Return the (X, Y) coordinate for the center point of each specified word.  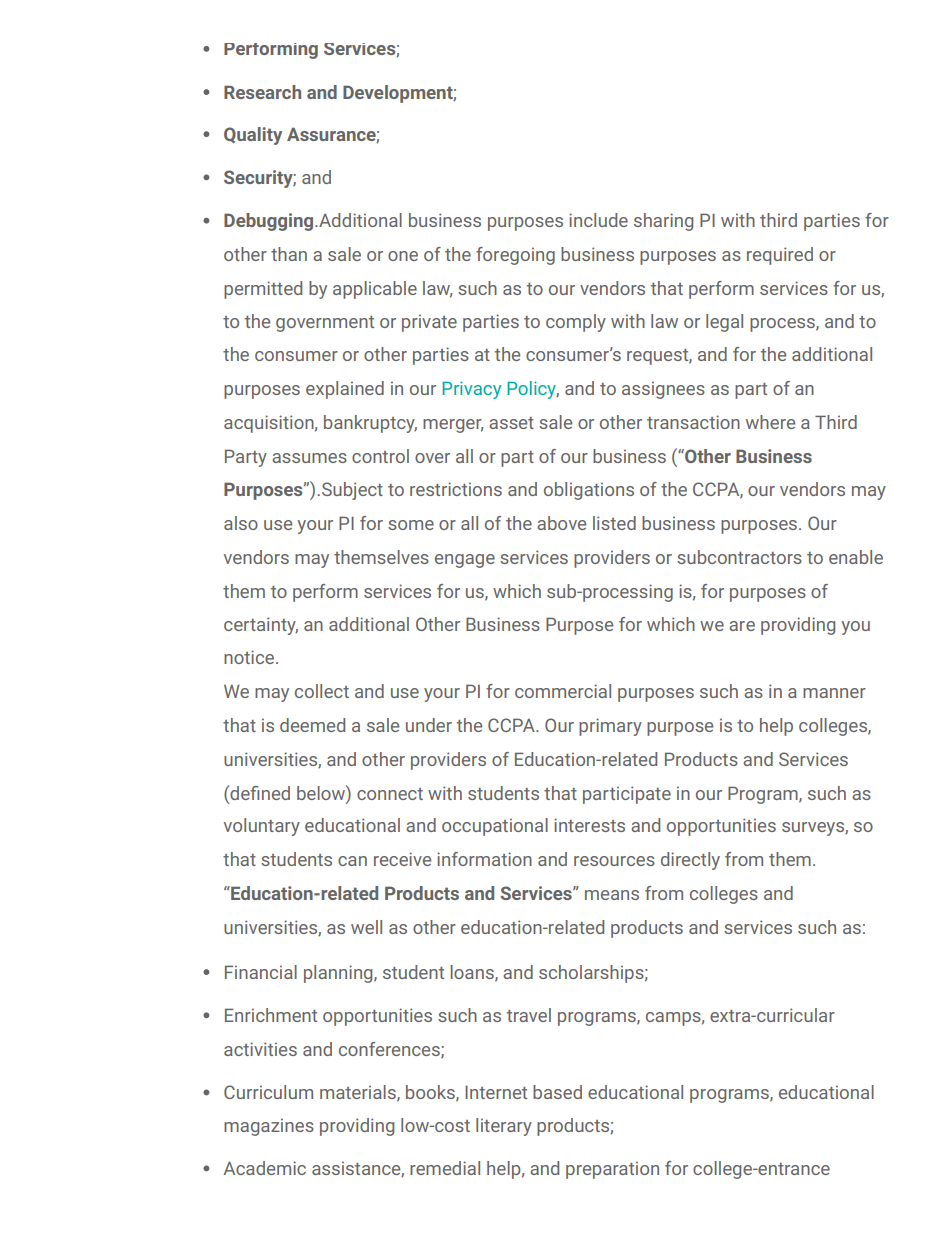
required (780, 256)
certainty (261, 626)
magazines (269, 1127)
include (598, 220)
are (742, 626)
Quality (253, 136)
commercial (563, 691)
